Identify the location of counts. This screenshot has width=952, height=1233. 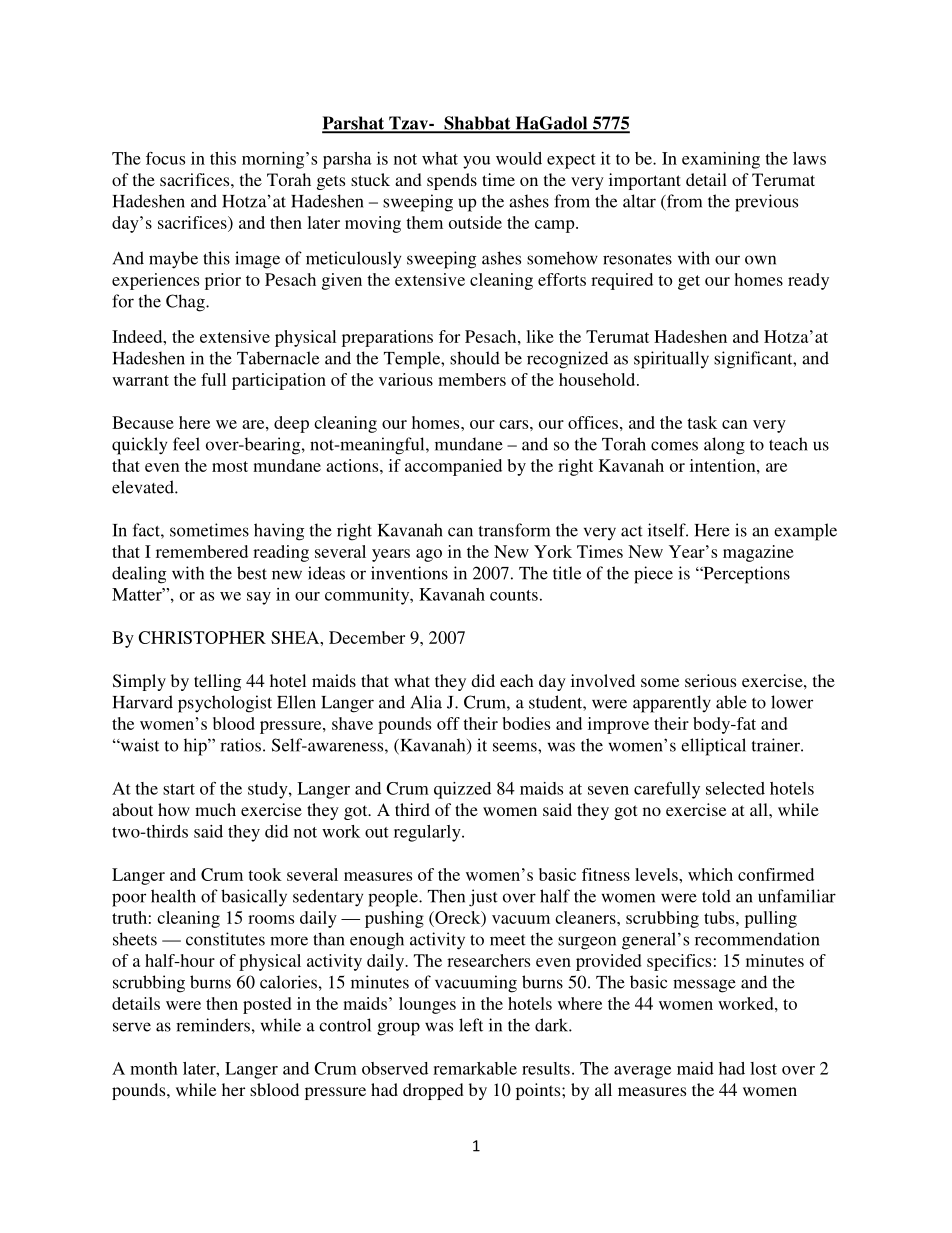
(514, 595).
